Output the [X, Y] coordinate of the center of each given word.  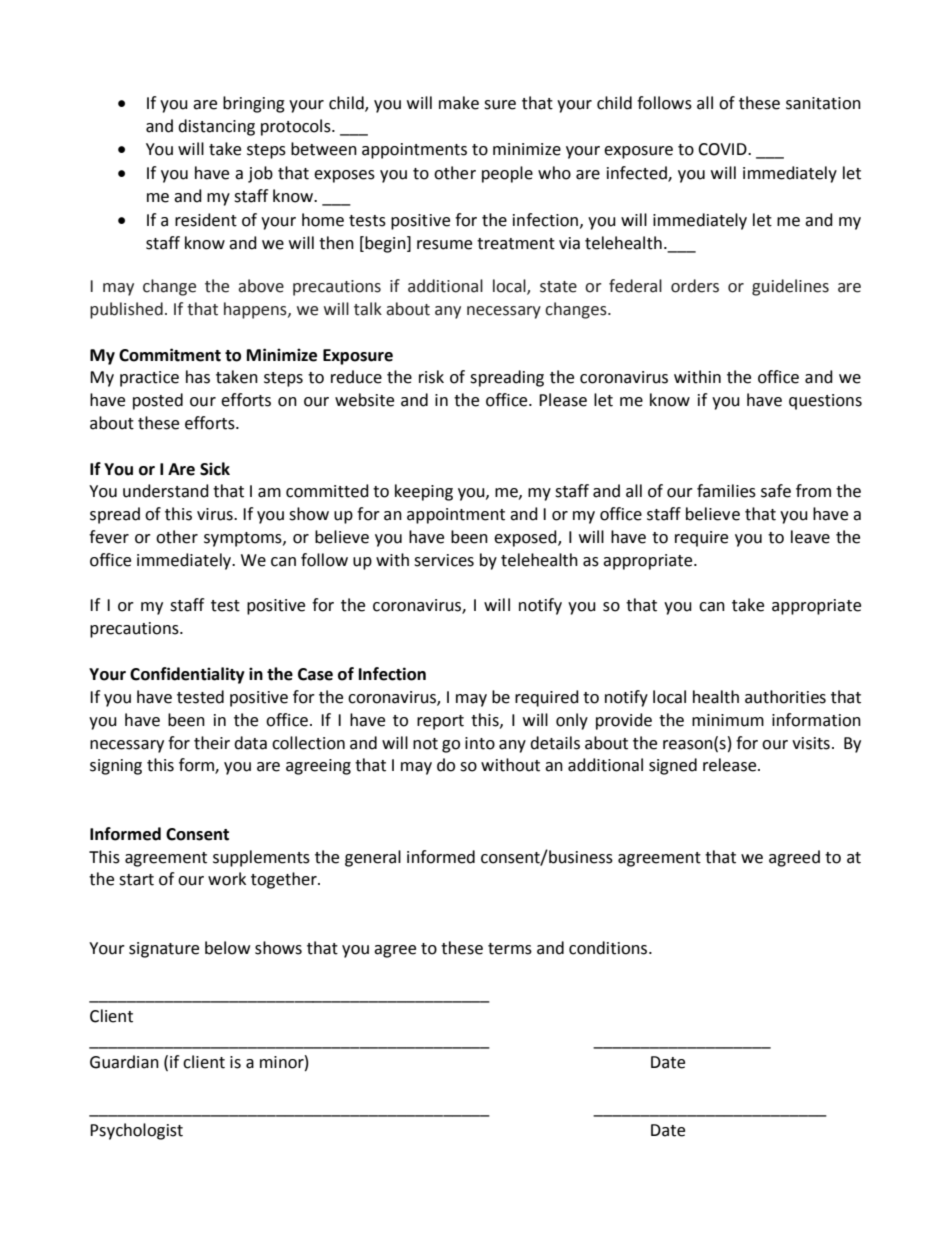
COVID [723, 149]
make [459, 103]
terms [510, 949]
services [444, 560]
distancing [216, 127]
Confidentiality [187, 675]
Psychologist [136, 1131]
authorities [785, 697]
